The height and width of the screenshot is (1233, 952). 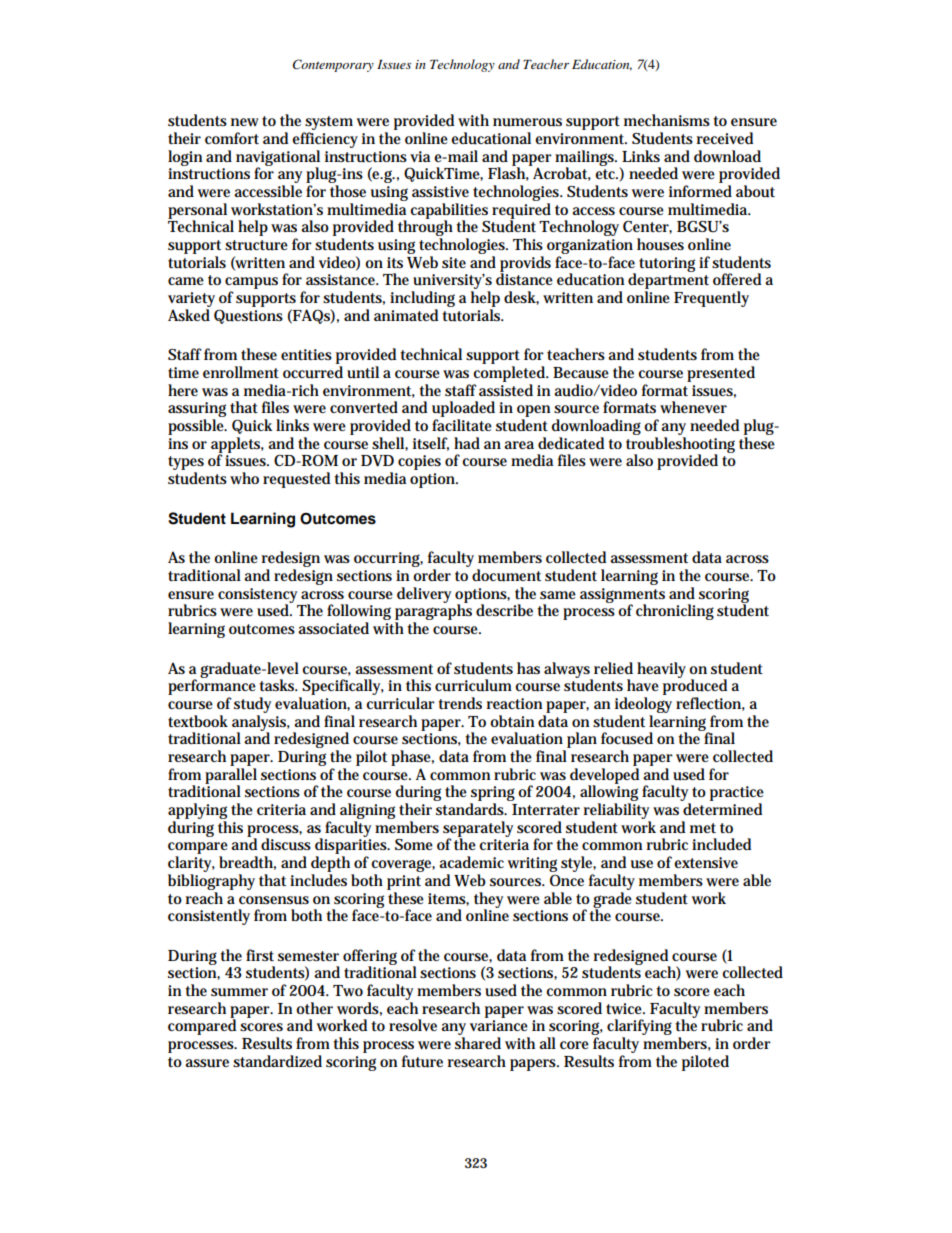 What do you see at coordinates (527, 122) in the screenshot?
I see `numerous` at bounding box center [527, 122].
